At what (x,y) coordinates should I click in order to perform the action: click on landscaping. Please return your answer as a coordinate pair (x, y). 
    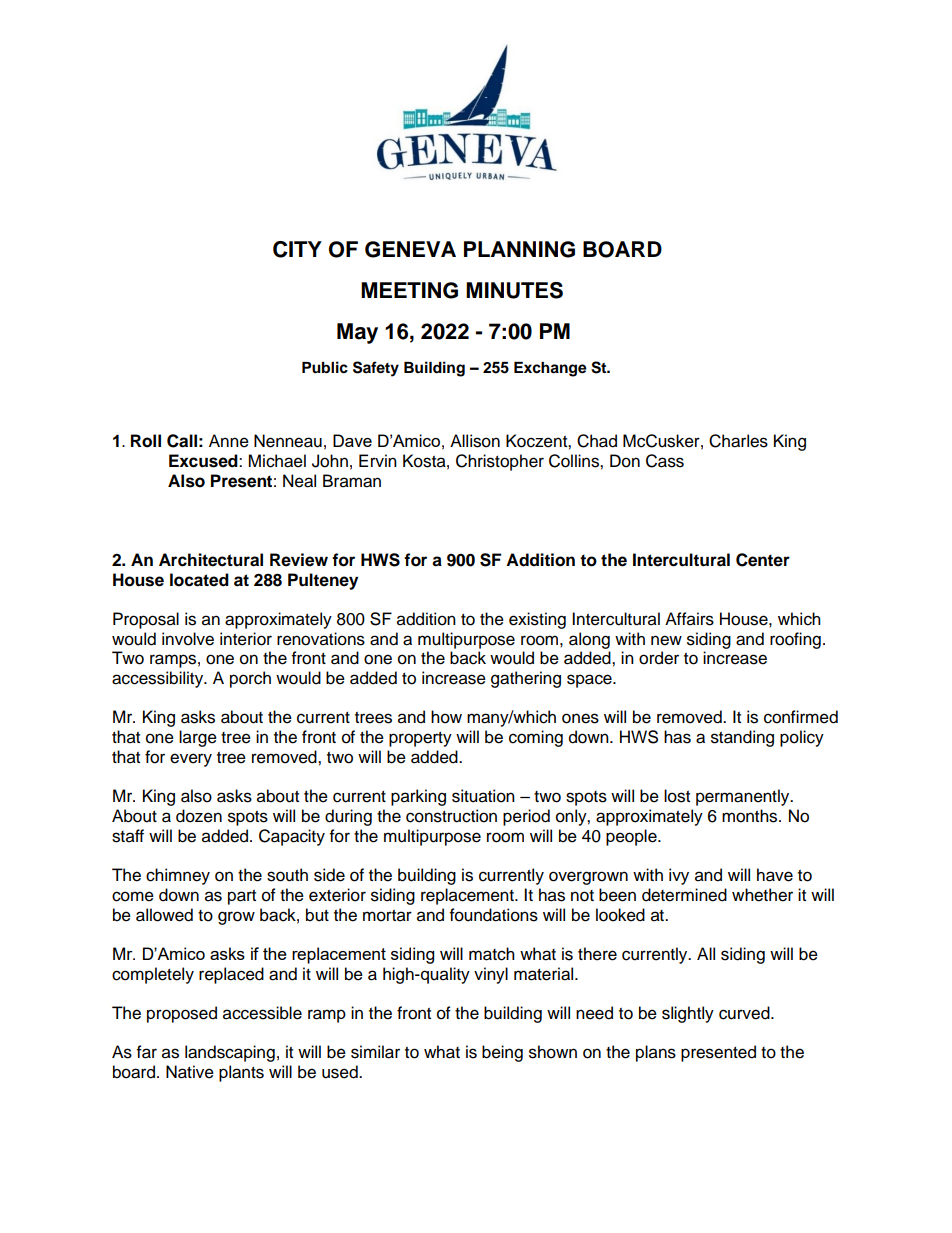
    Looking at the image, I should click on (230, 1053).
